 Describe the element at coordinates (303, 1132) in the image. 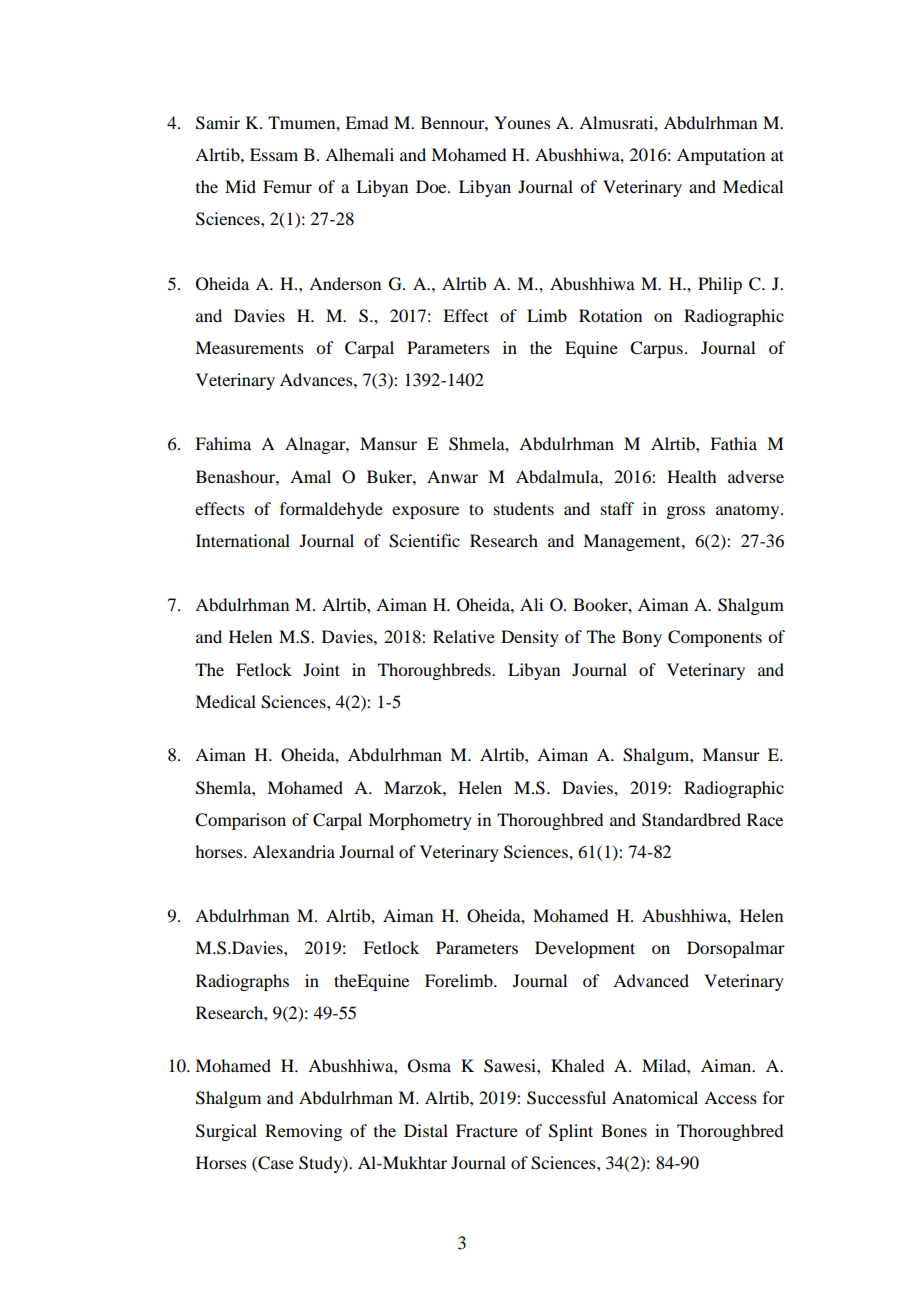

I see `Removing` at that location.
